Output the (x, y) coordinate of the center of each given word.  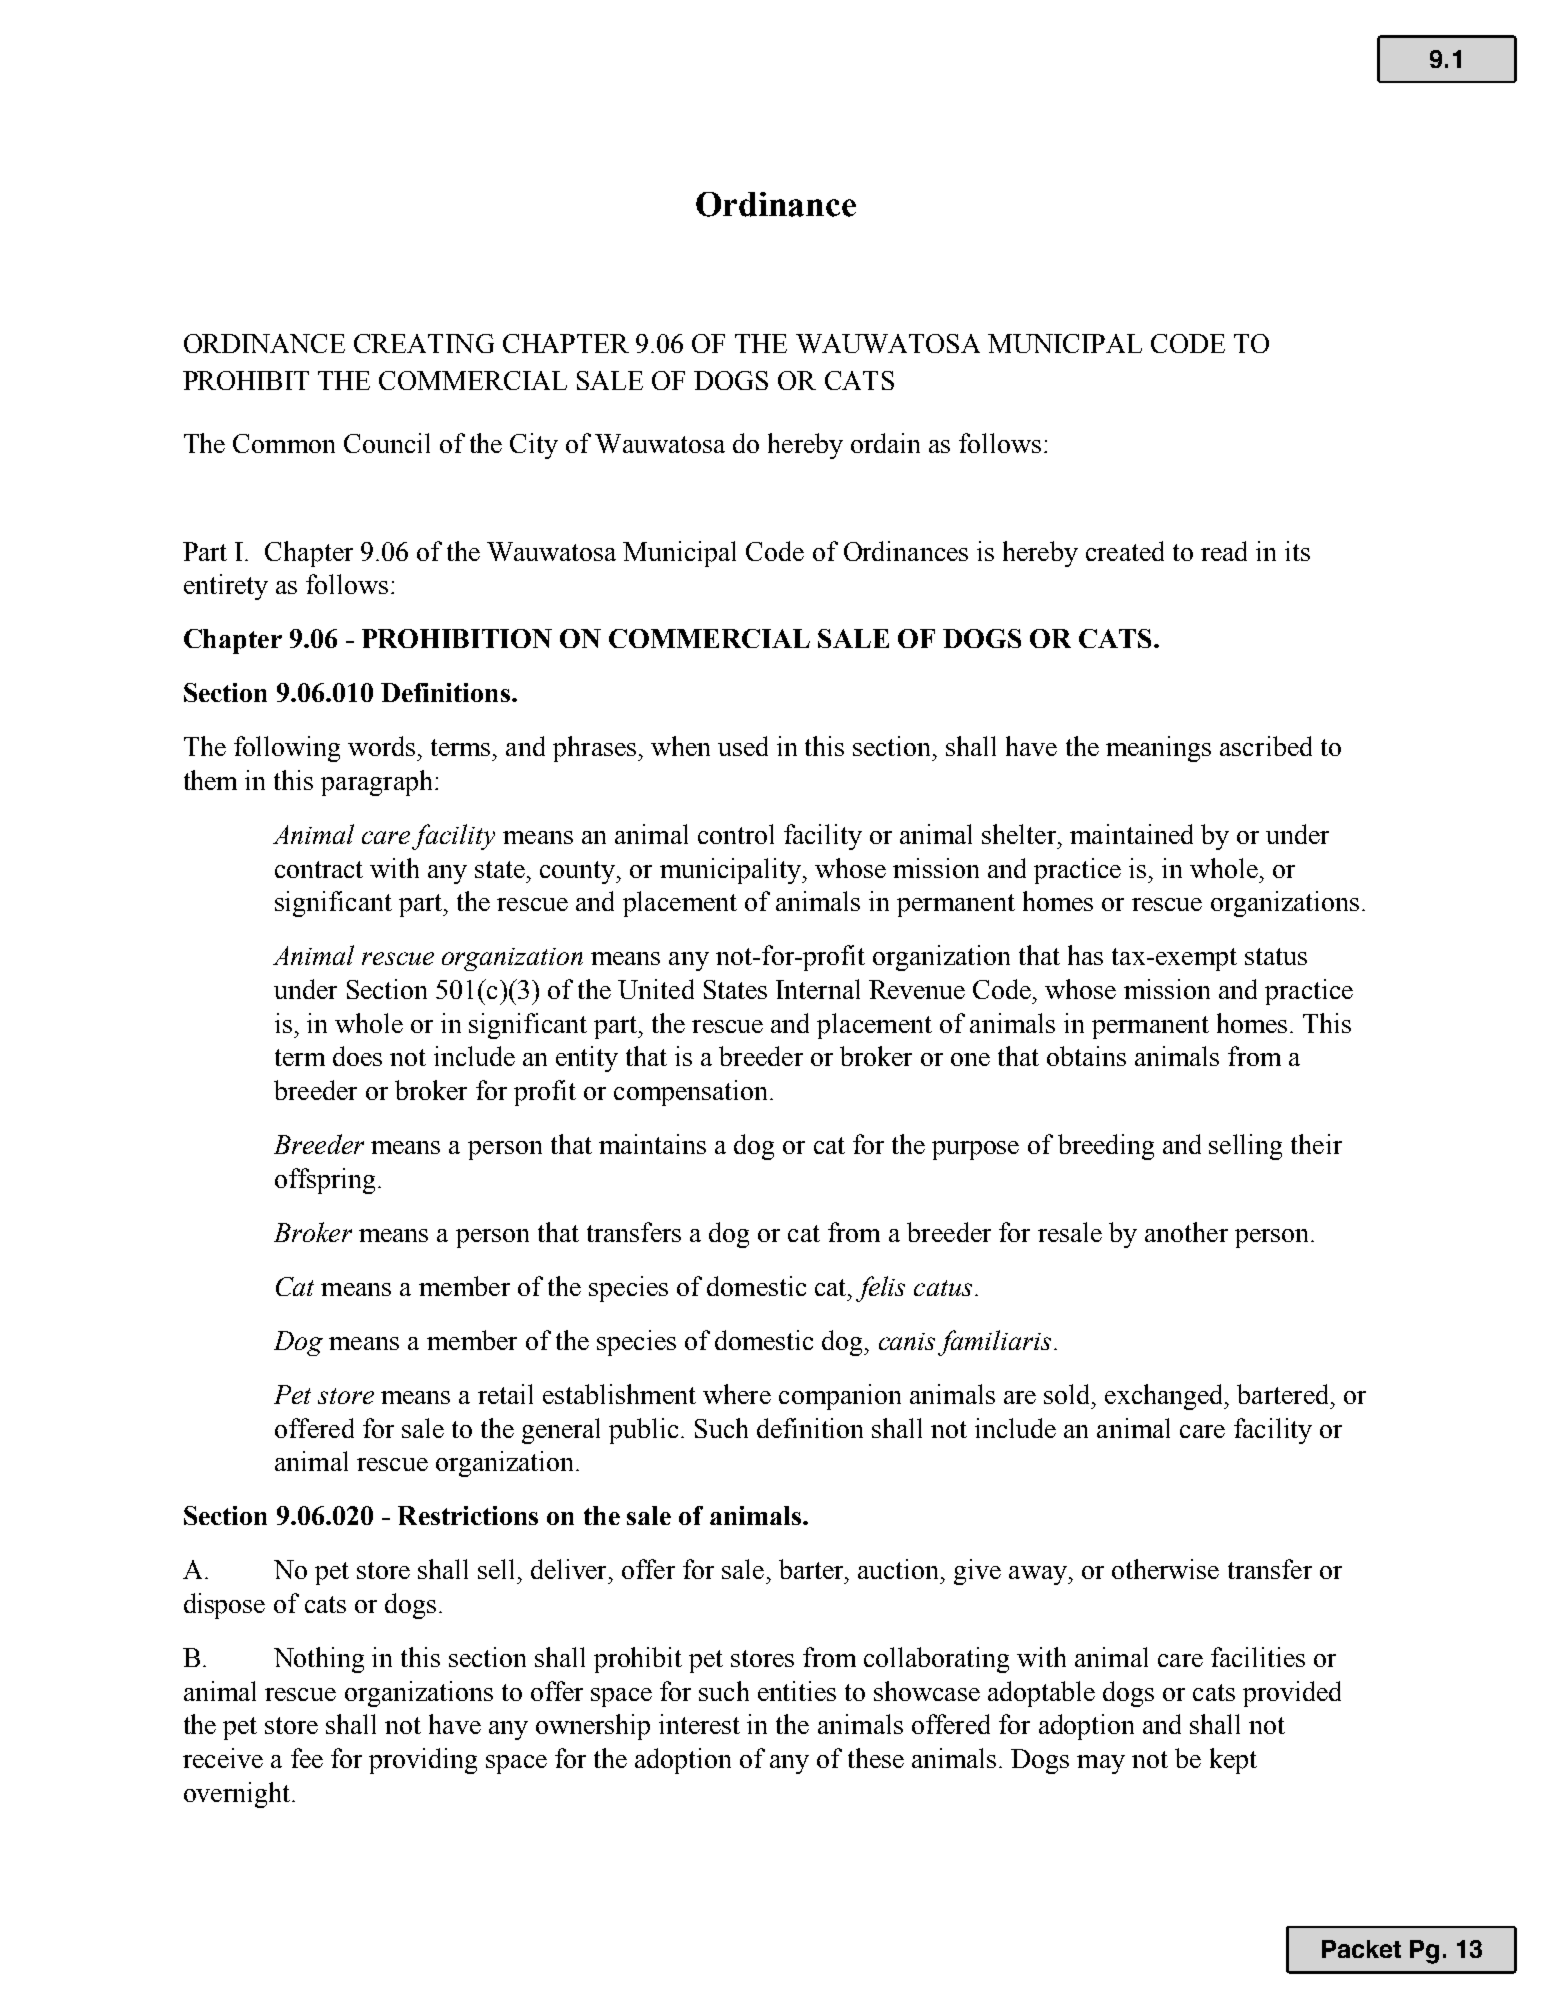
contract (319, 869)
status (1276, 956)
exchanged (1165, 1397)
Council (387, 443)
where (737, 1394)
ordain (885, 443)
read (1224, 551)
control (736, 834)
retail (505, 1394)
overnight (237, 1795)
